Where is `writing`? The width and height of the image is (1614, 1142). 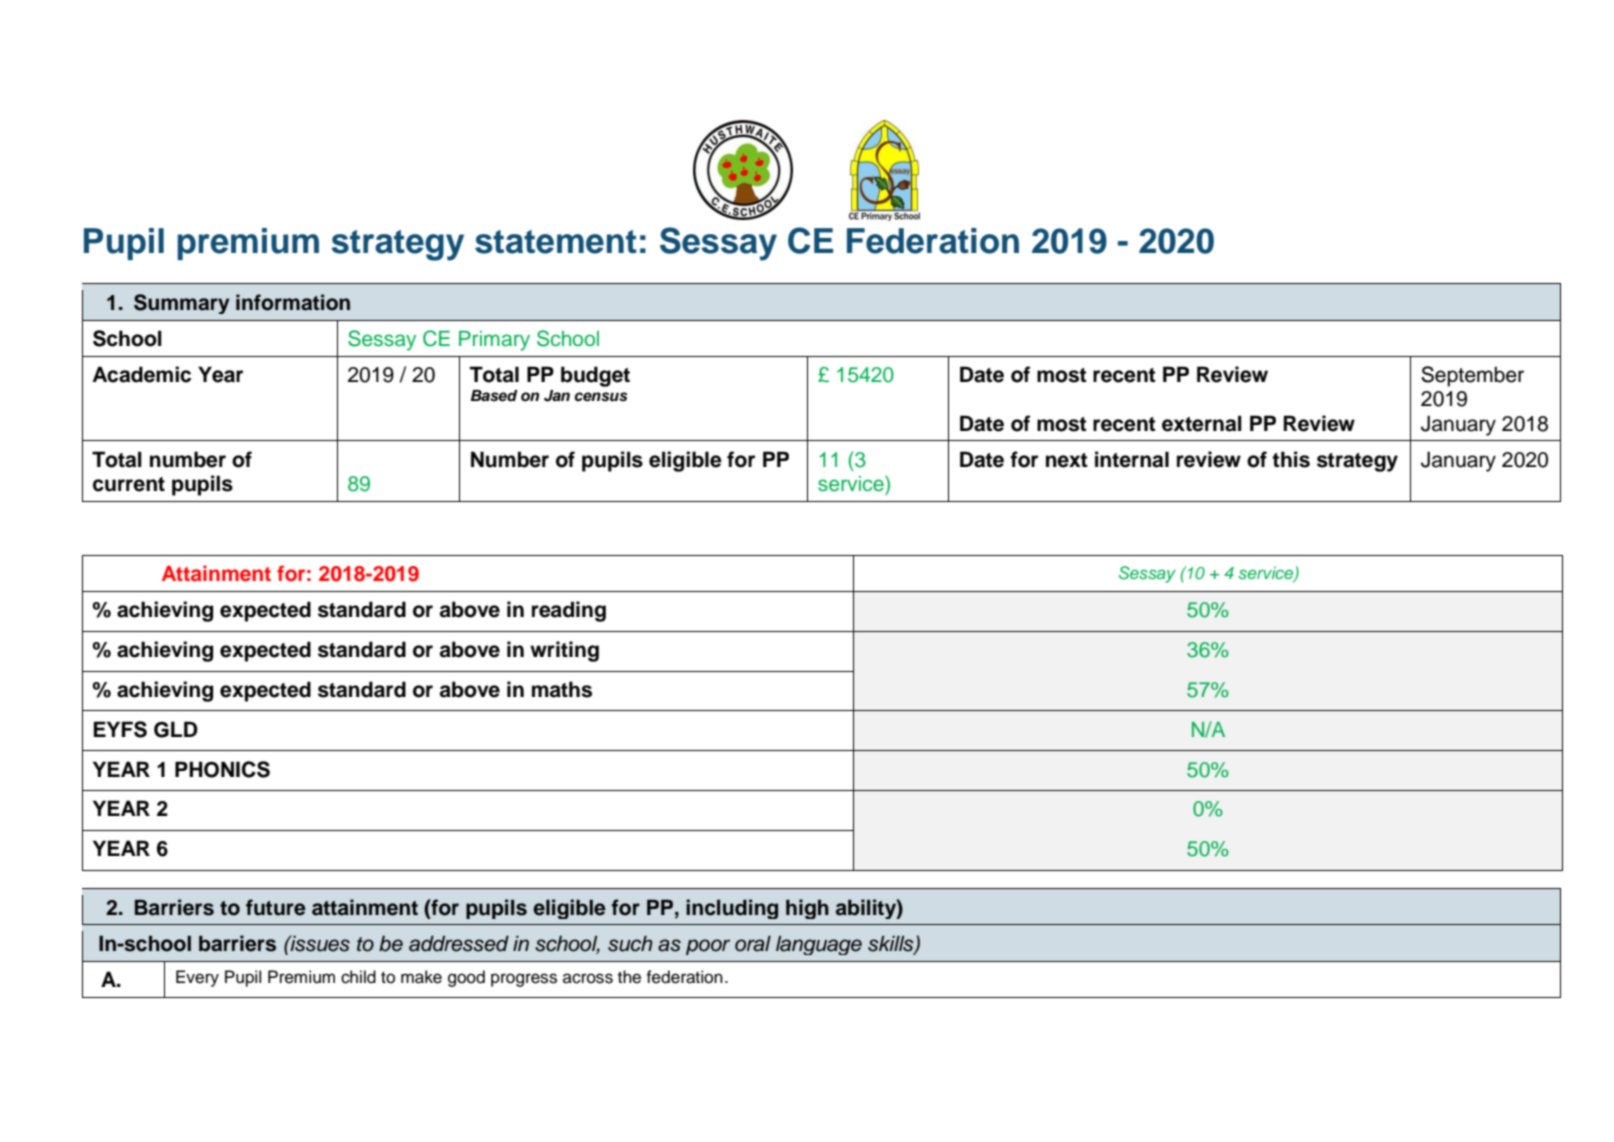 writing is located at coordinates (564, 651).
